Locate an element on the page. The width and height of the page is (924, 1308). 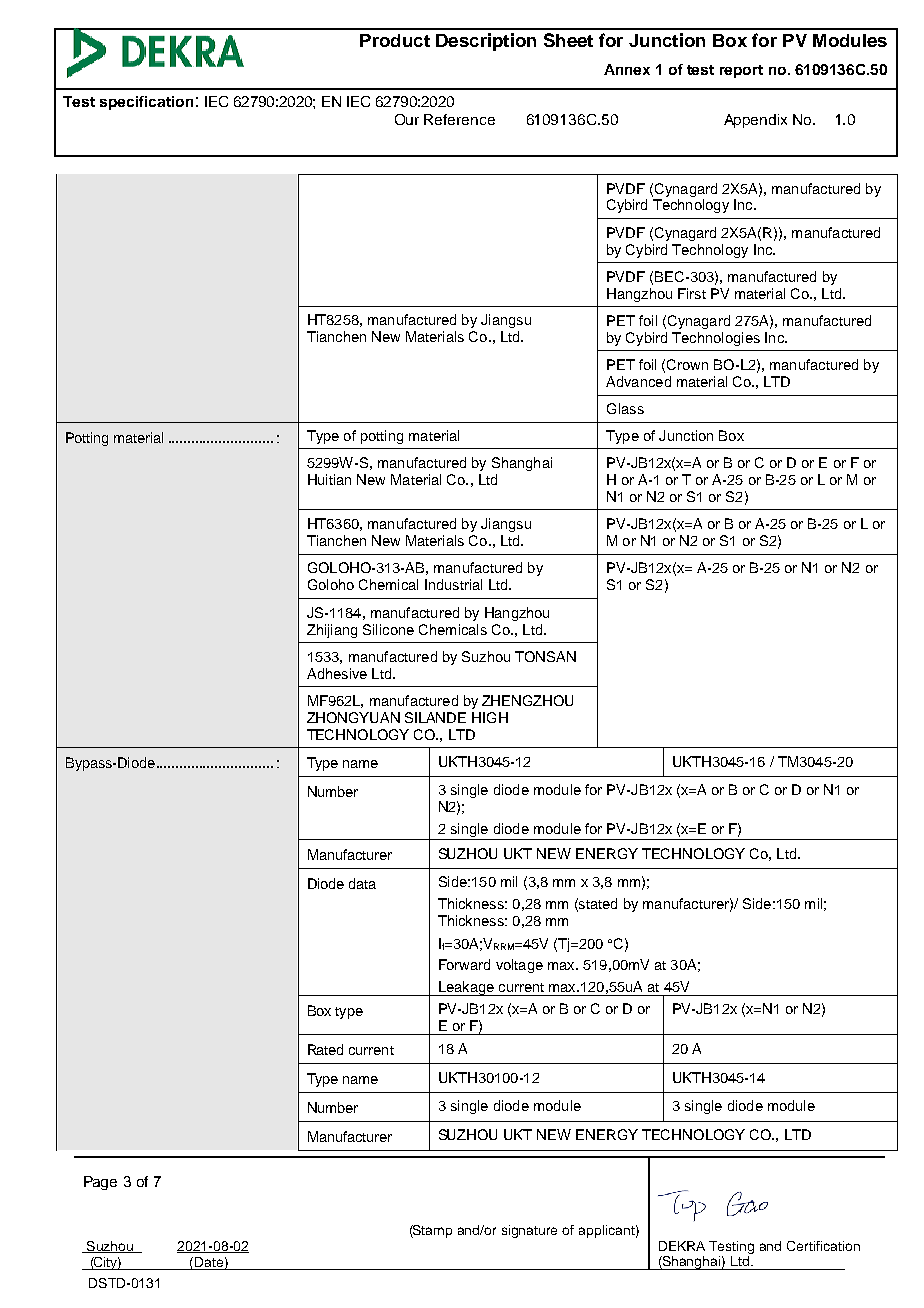
Adhesive is located at coordinates (337, 673).
